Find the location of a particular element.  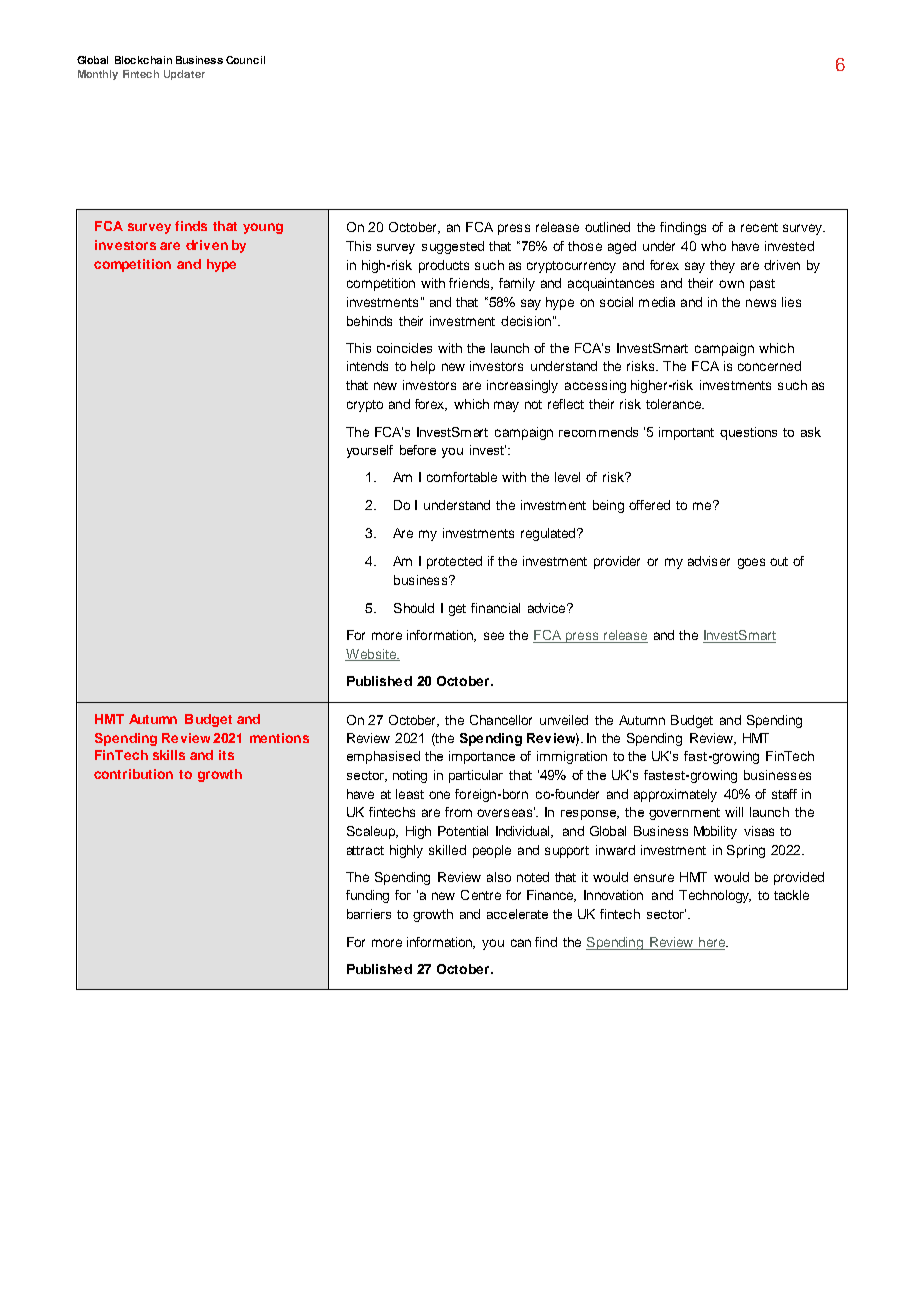

help is located at coordinates (423, 367).
